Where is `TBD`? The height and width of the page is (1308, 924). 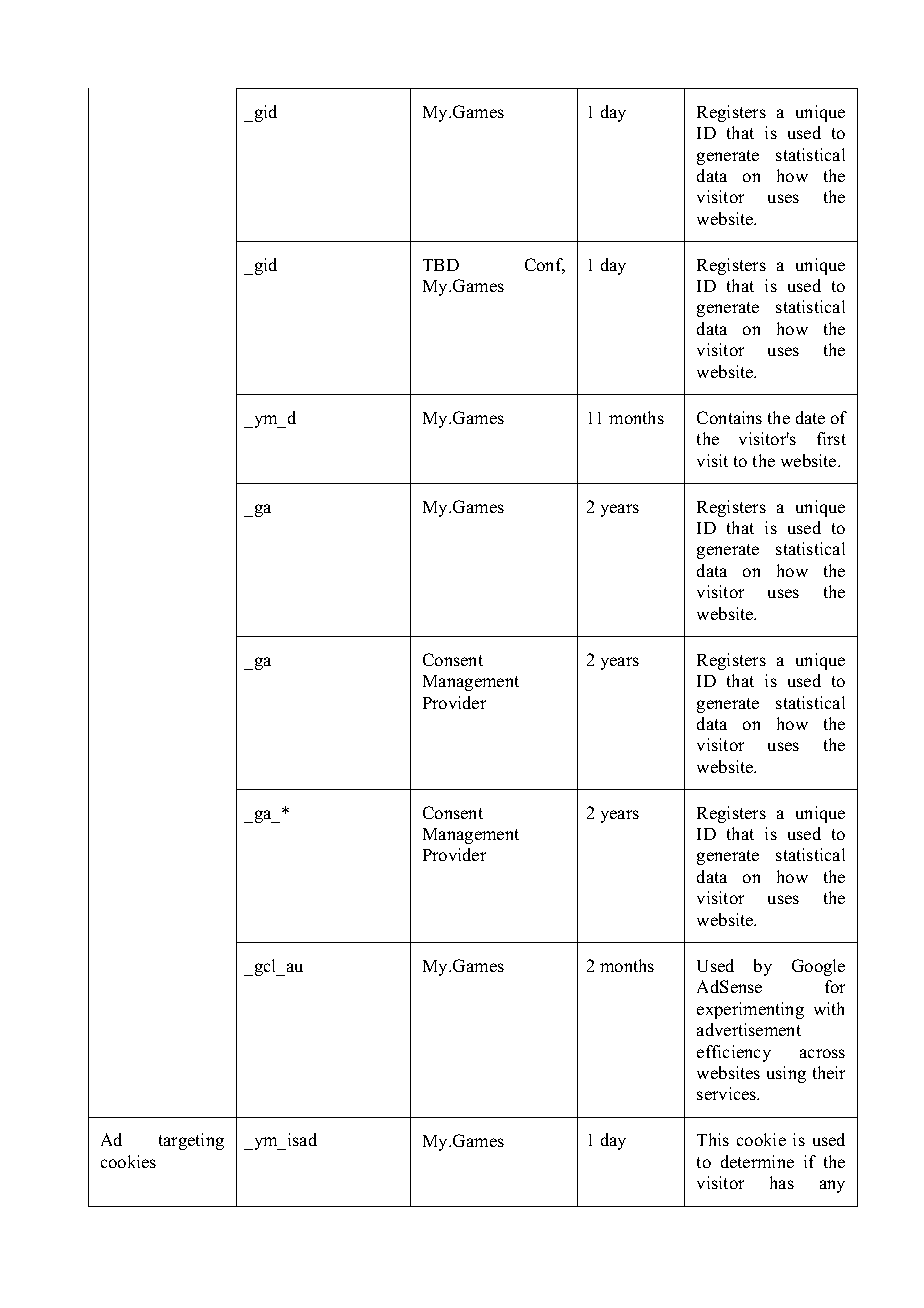
TBD is located at coordinates (441, 265).
